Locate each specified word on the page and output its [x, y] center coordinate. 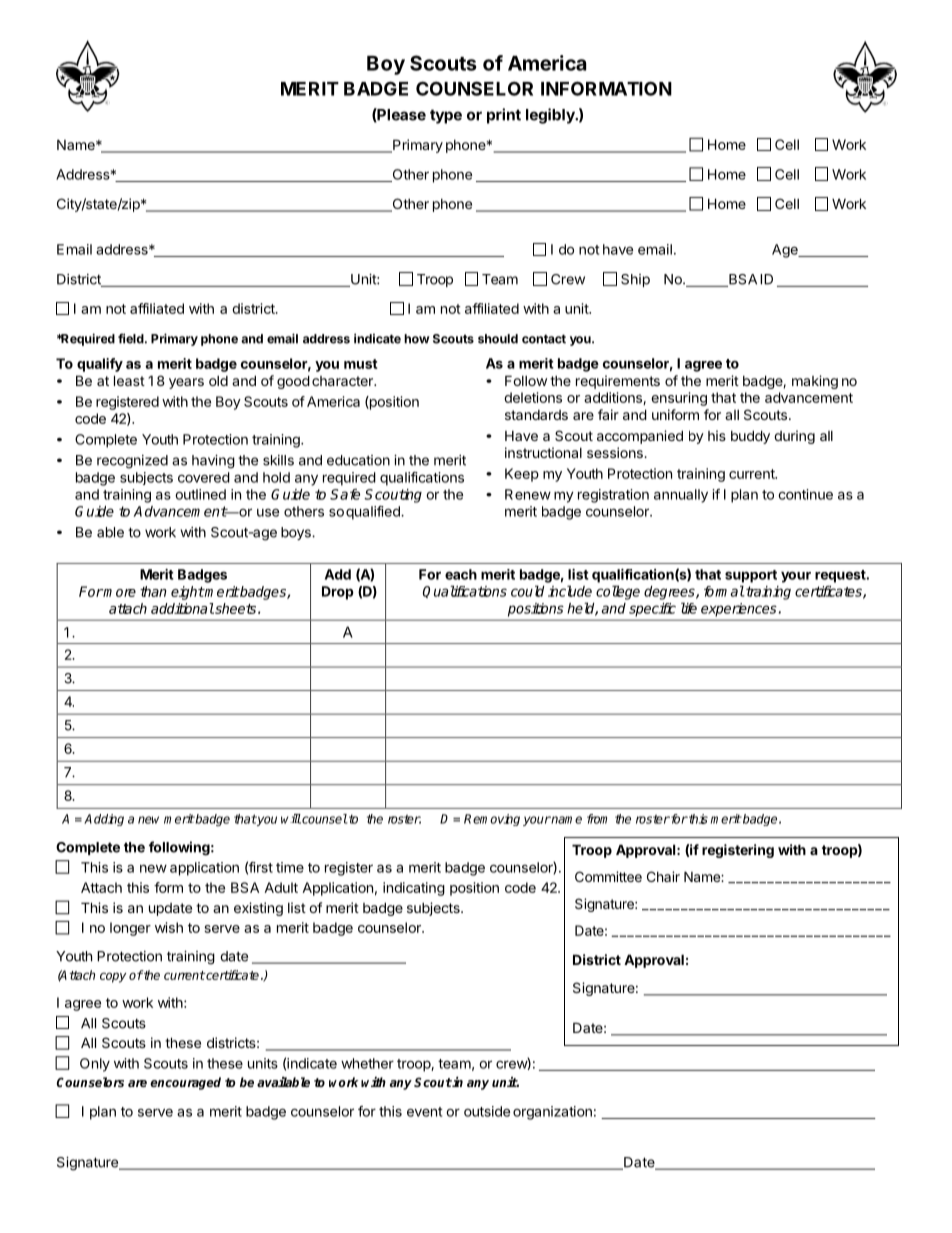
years [186, 383]
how [417, 339]
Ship [635, 280]
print [504, 116]
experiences [738, 610]
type [446, 116]
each [461, 574]
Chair [663, 876]
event [425, 1112]
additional [182, 608]
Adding [104, 820]
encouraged [185, 1083]
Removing [492, 820]
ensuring [679, 399]
